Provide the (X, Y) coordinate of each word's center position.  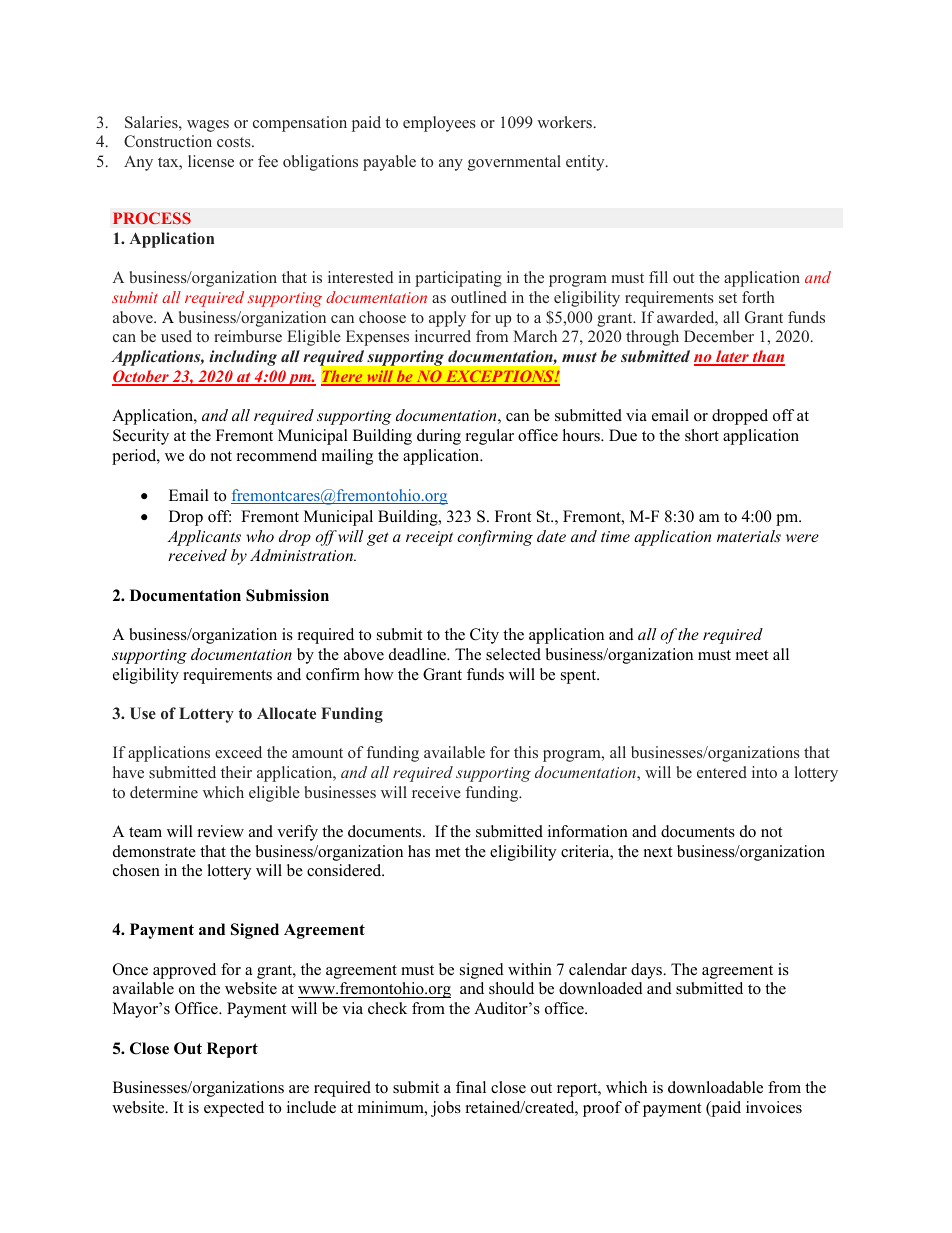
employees (439, 124)
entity (586, 163)
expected (234, 1109)
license (211, 161)
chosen (136, 870)
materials (749, 536)
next (658, 852)
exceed (238, 752)
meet (752, 655)
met (447, 852)
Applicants (204, 538)
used (176, 336)
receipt (429, 538)
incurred (443, 336)
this (526, 752)
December (719, 336)
